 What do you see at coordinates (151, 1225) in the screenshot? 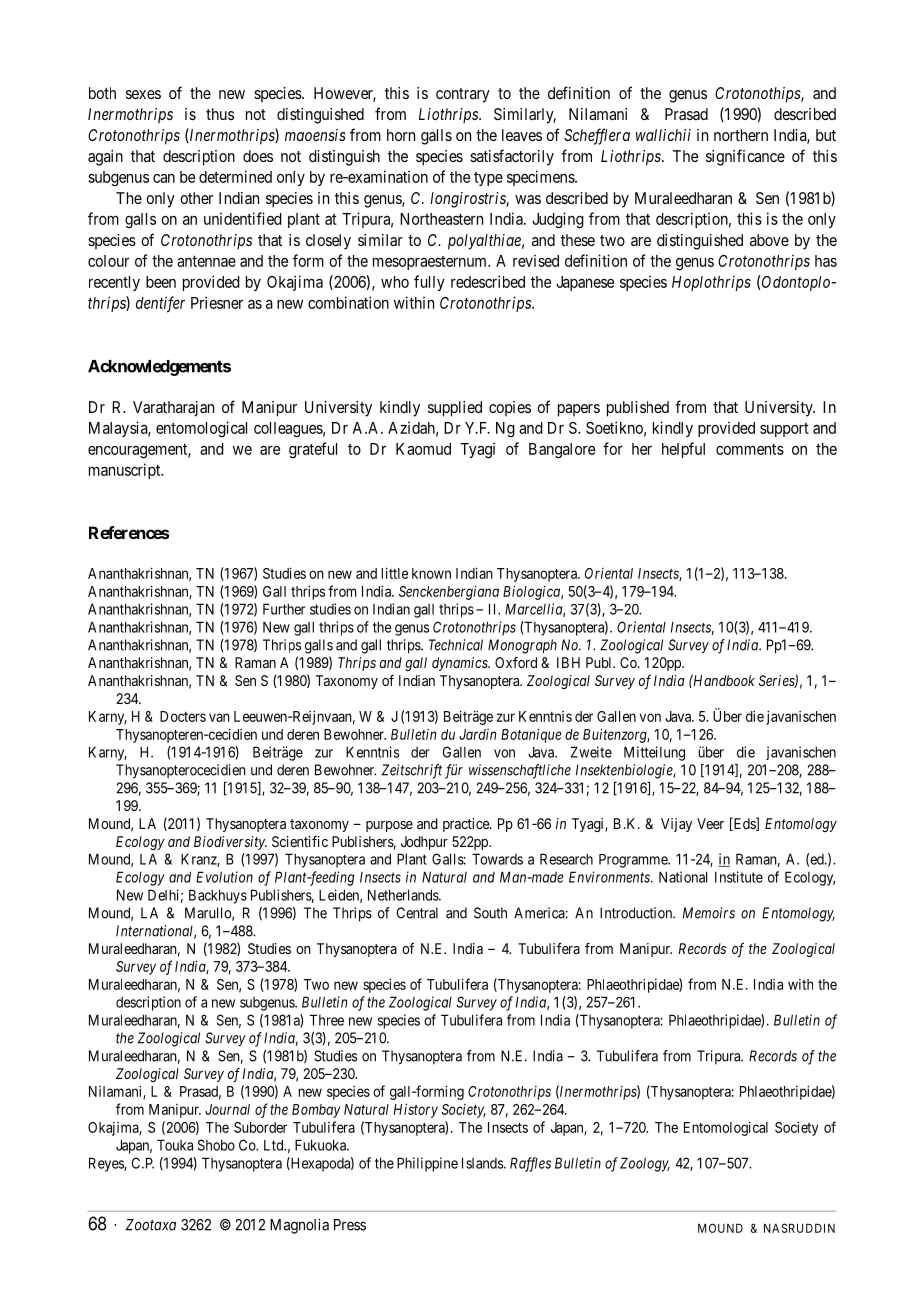
I see `Zootaxa` at bounding box center [151, 1225].
